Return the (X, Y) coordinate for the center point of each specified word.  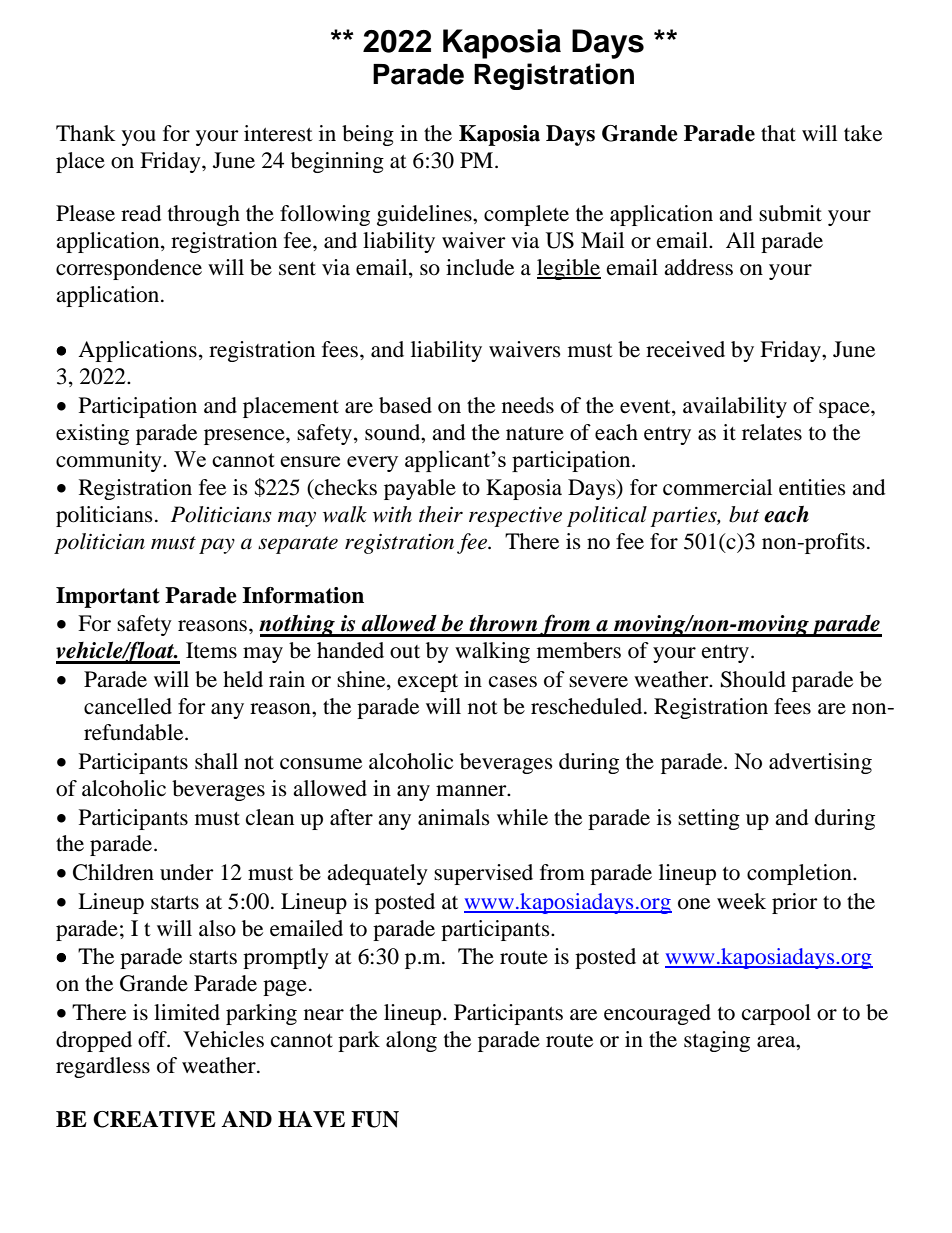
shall (216, 761)
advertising (820, 763)
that (778, 133)
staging (717, 1041)
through (204, 215)
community (110, 461)
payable (420, 489)
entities (812, 487)
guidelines (425, 215)
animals (454, 817)
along (411, 1041)
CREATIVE (154, 1119)
